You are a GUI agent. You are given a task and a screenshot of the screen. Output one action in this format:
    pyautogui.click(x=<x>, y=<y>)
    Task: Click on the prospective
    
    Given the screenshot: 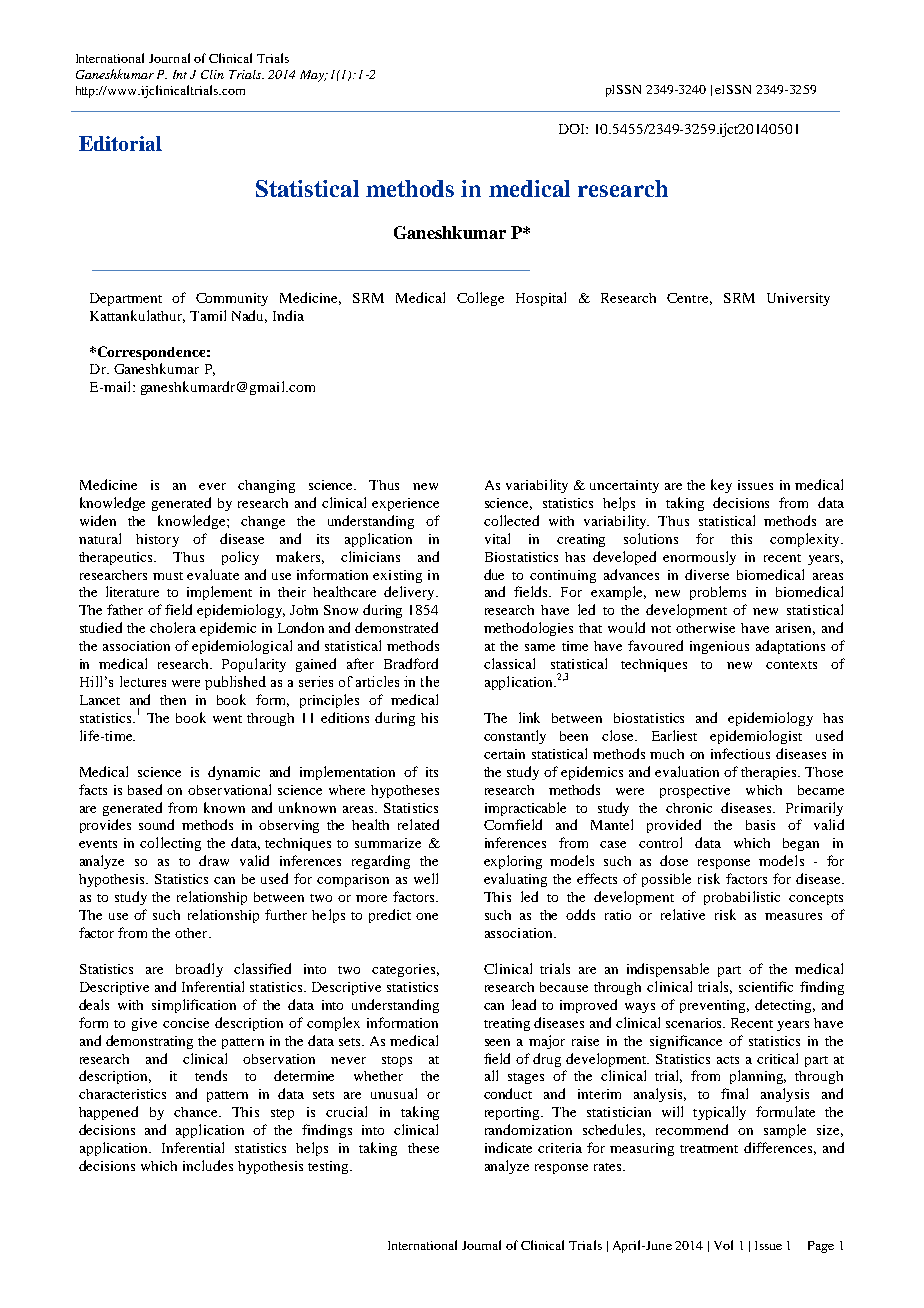 What is the action you would take?
    pyautogui.click(x=695, y=791)
